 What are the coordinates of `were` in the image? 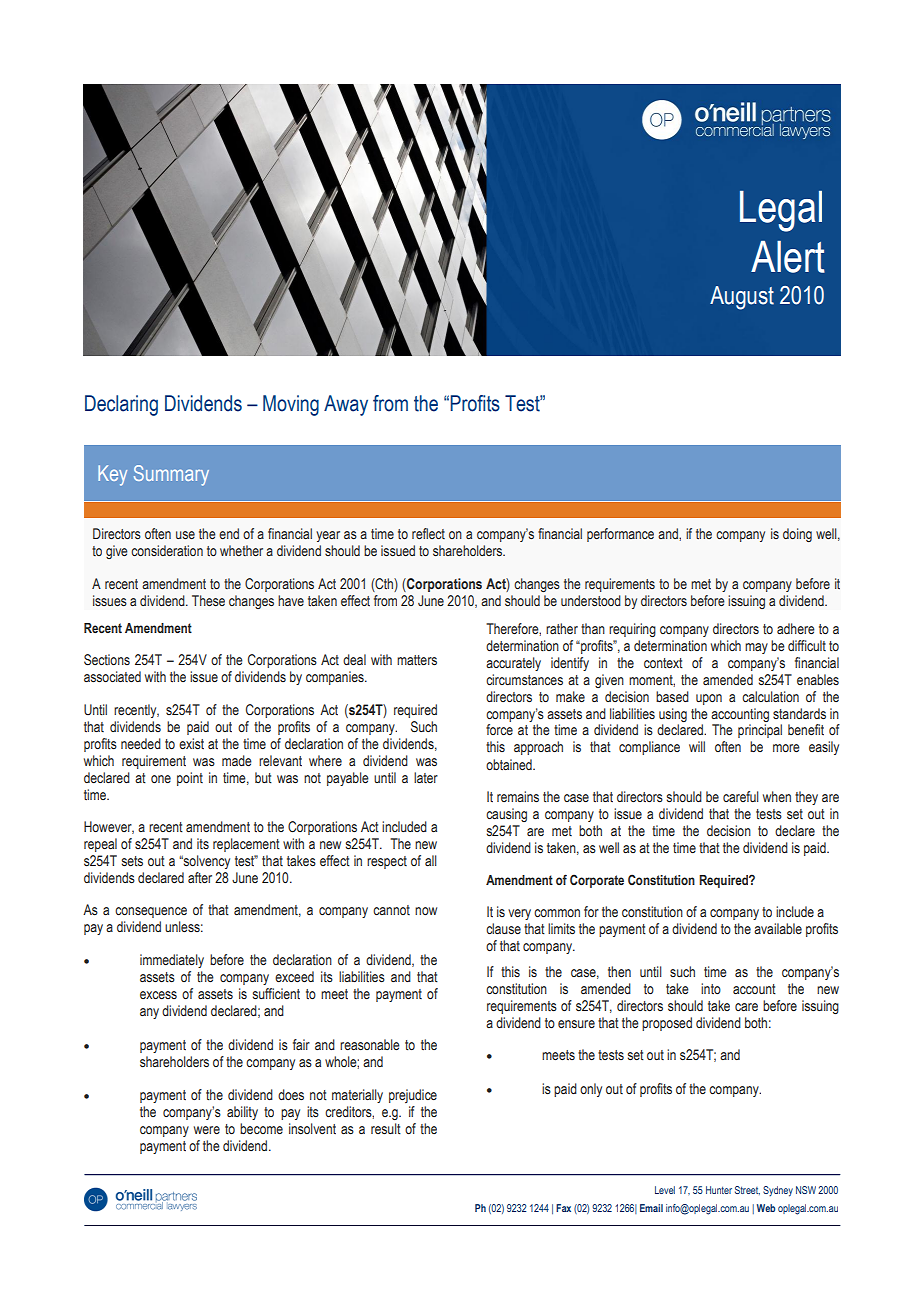 It's located at (207, 1130).
